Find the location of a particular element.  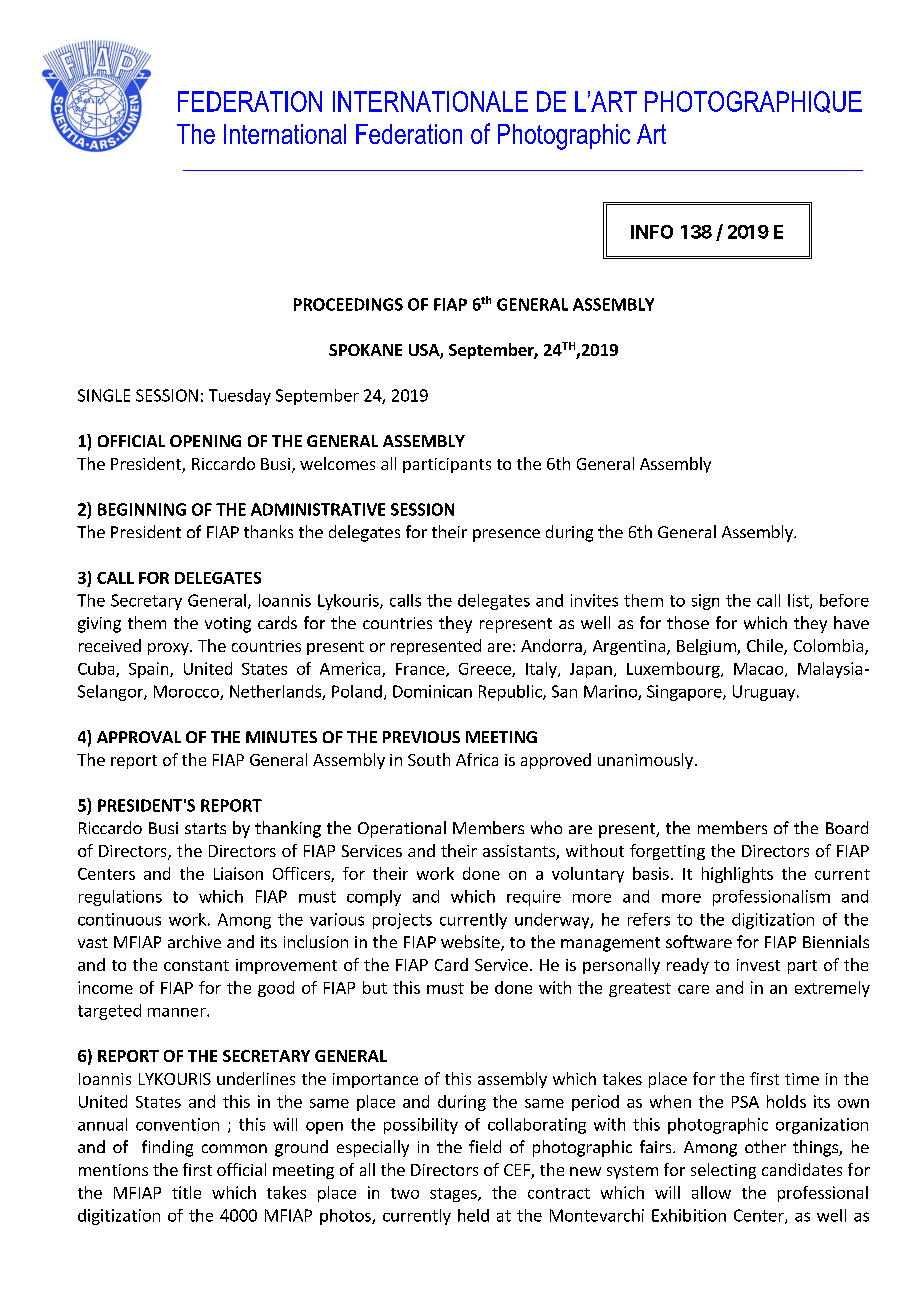

invest is located at coordinates (758, 965).
